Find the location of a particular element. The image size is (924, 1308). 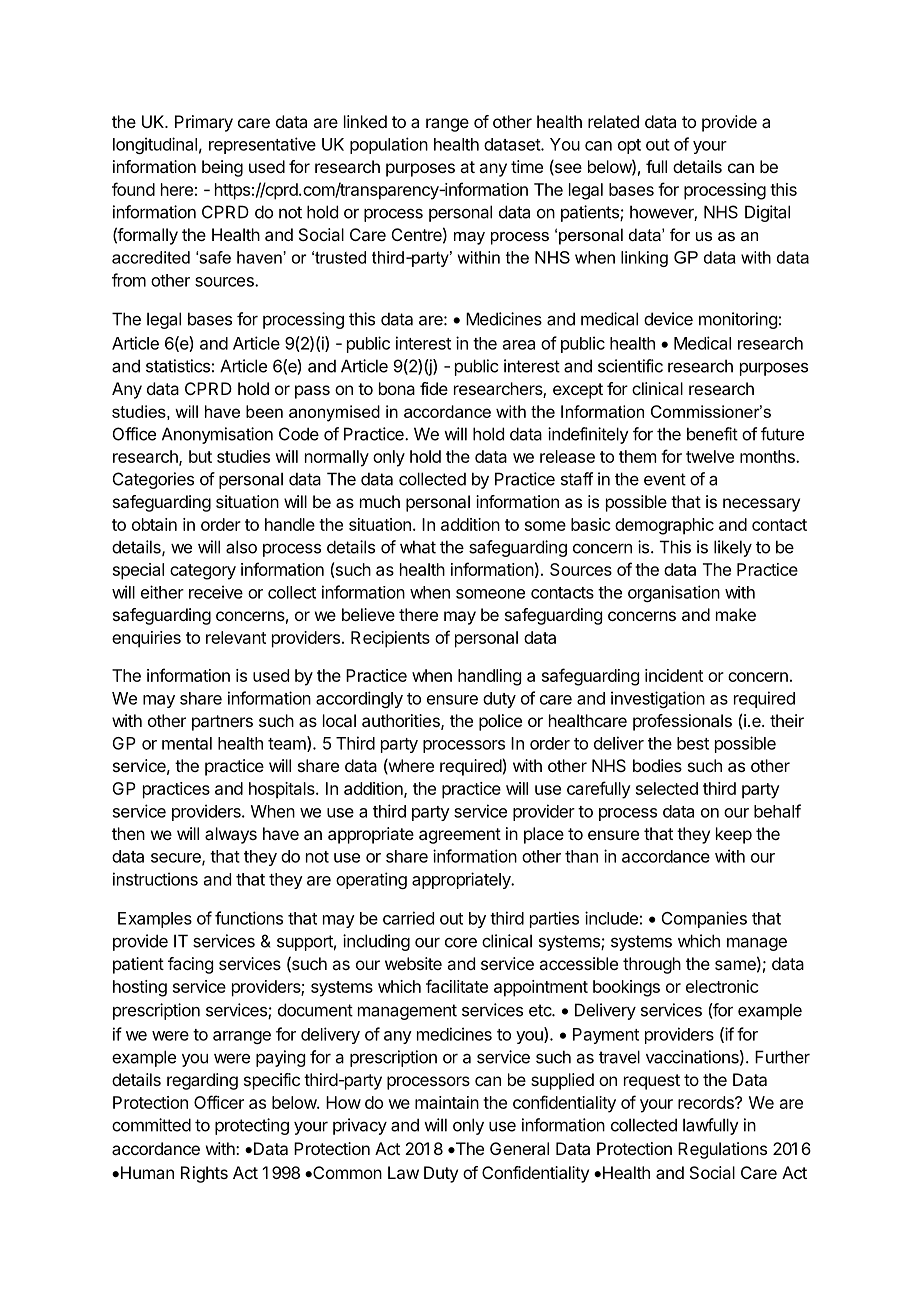

likely is located at coordinates (733, 548).
